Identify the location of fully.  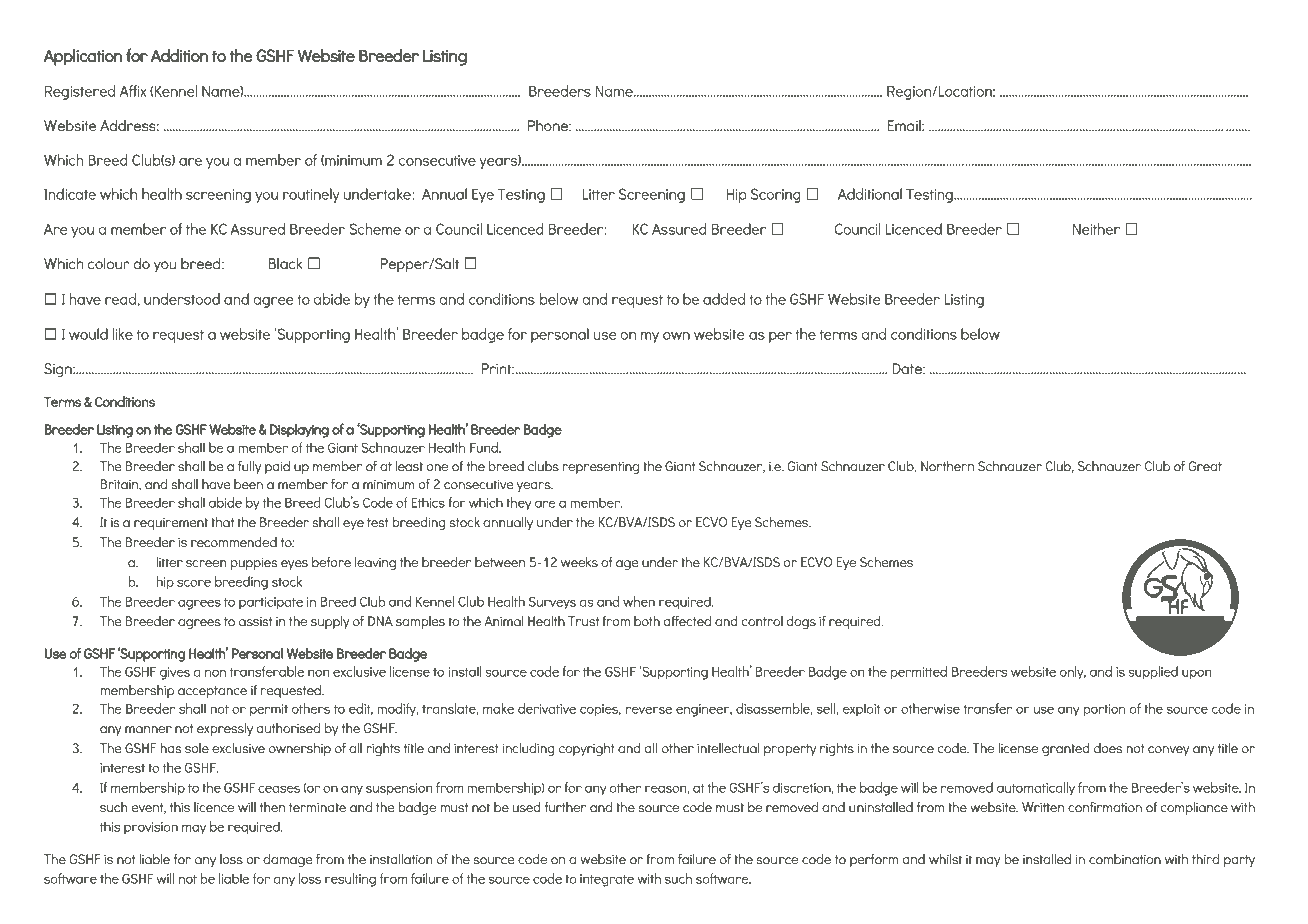
(249, 467).
